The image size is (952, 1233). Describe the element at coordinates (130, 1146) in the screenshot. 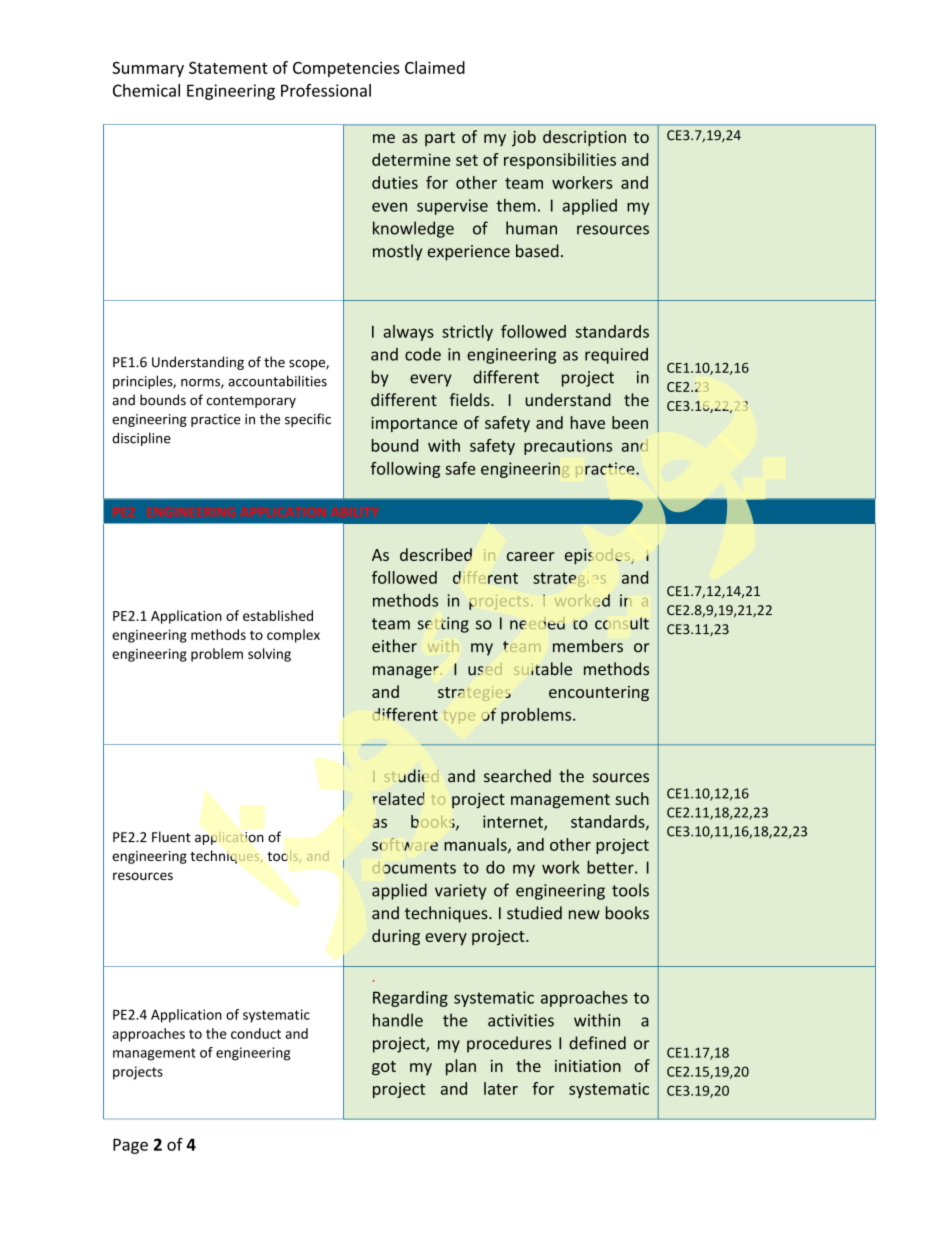

I see `Page` at that location.
